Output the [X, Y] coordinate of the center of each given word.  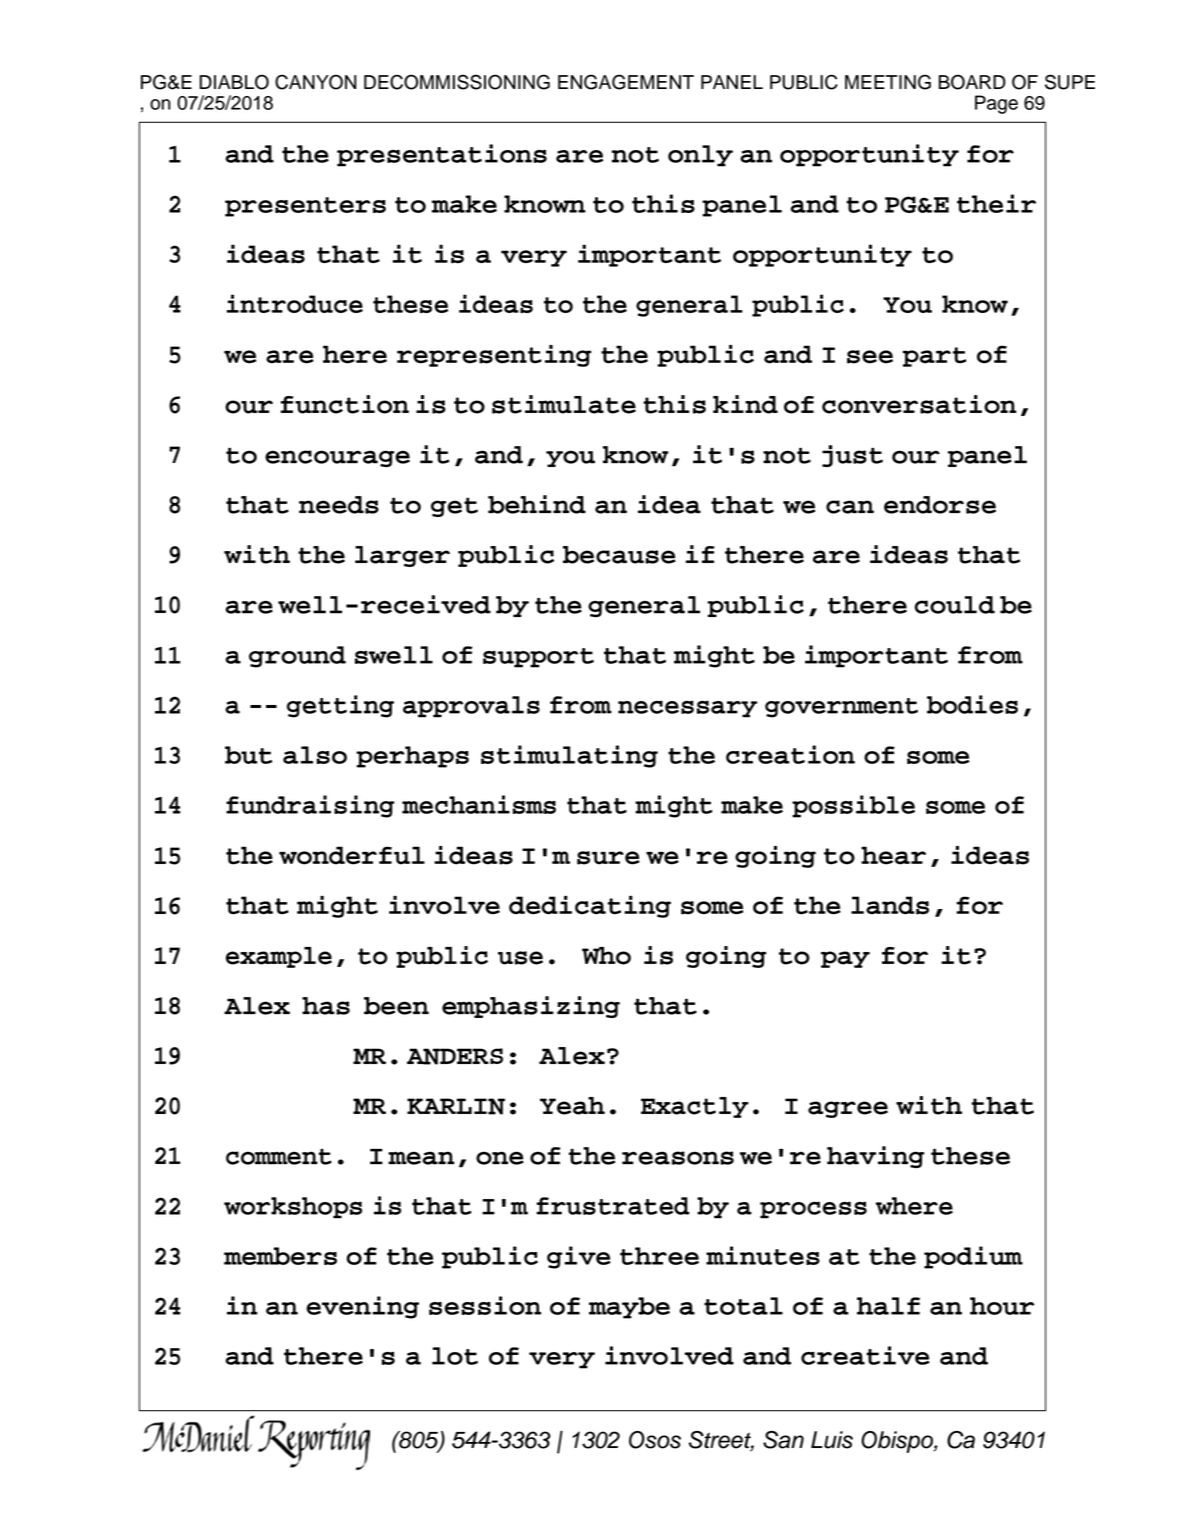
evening [362, 1307]
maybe [629, 1308]
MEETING [888, 82]
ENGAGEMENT [626, 82]
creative [865, 1355]
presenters [305, 207]
